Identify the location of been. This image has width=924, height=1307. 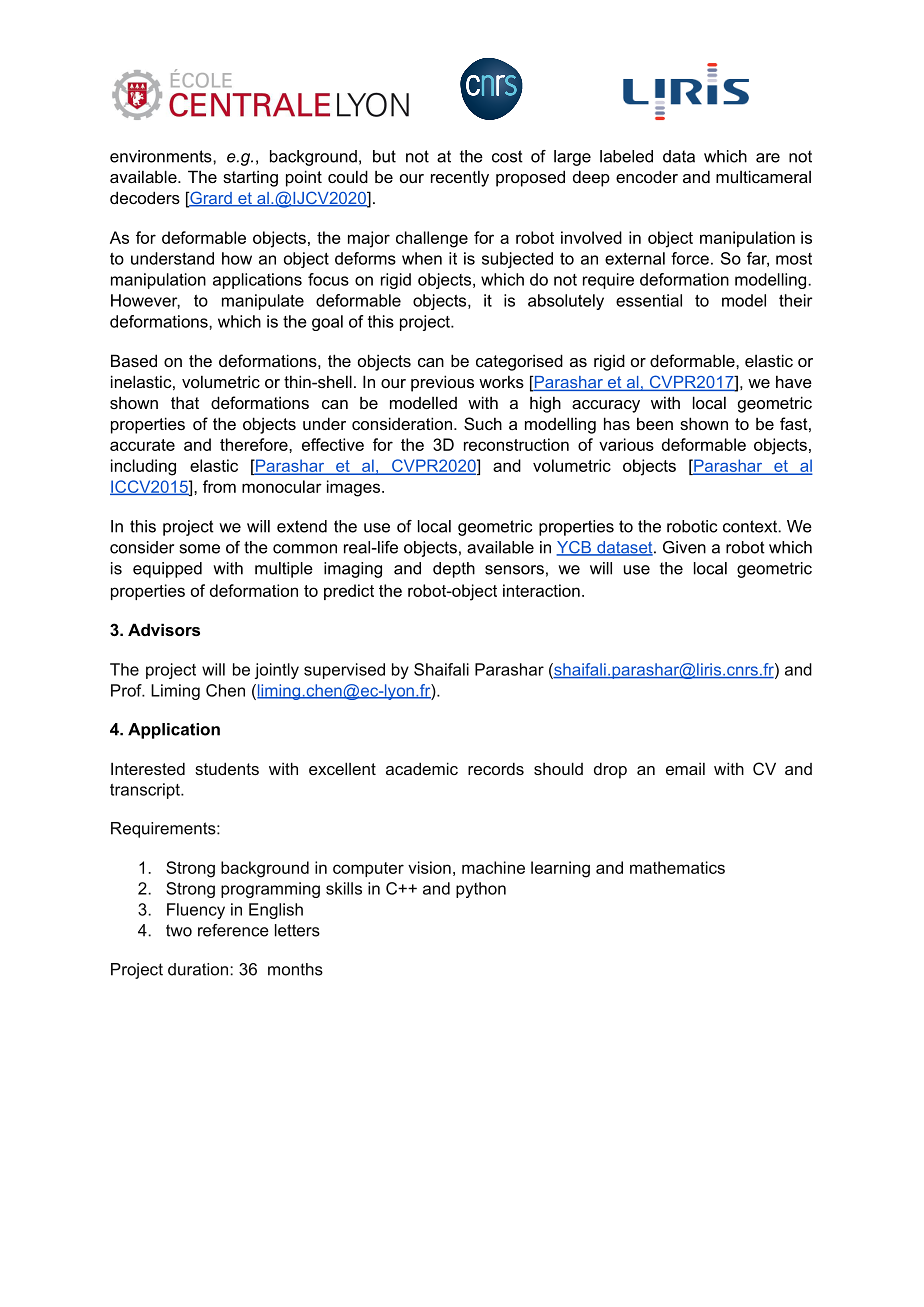
(655, 423).
